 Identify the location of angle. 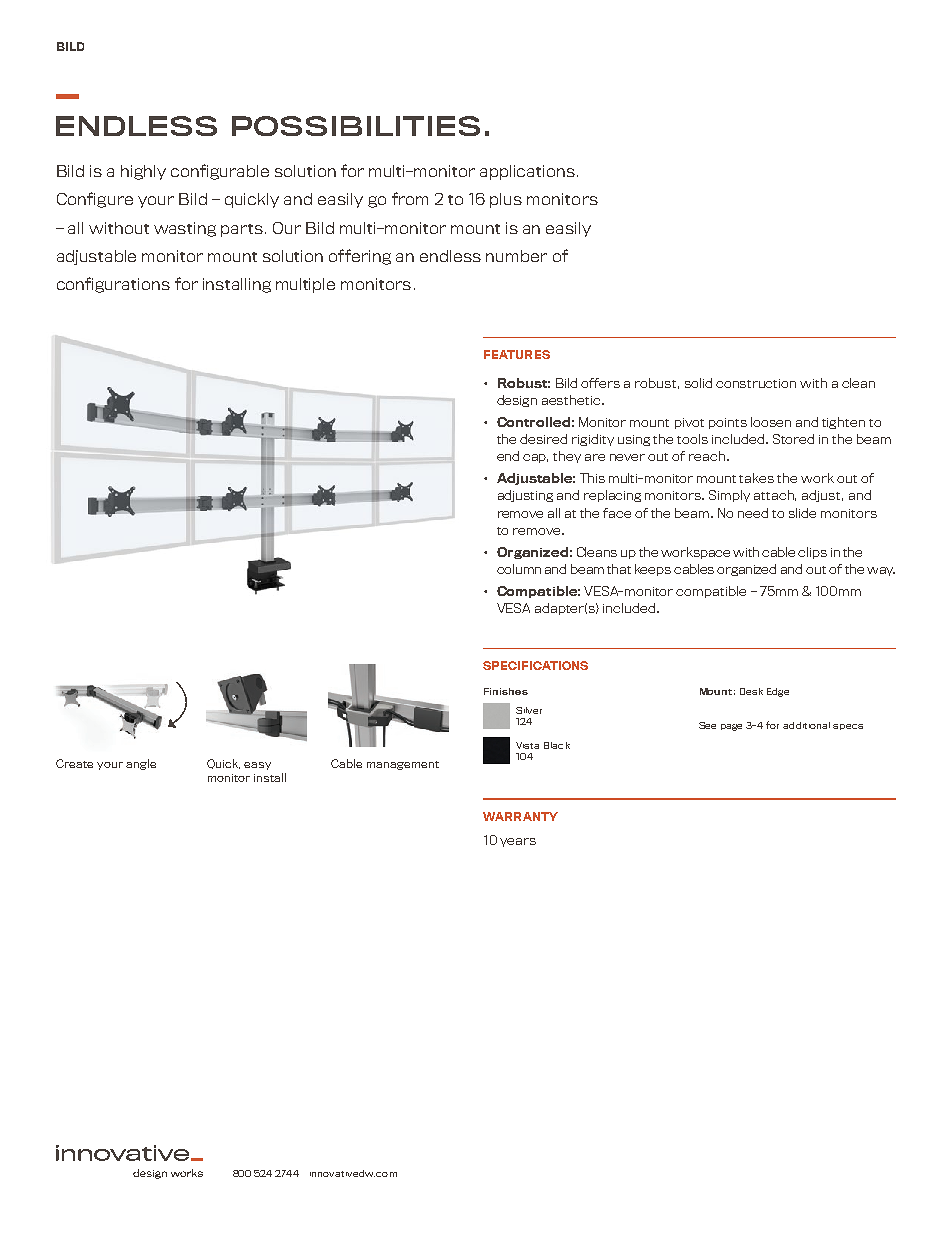
(141, 764).
